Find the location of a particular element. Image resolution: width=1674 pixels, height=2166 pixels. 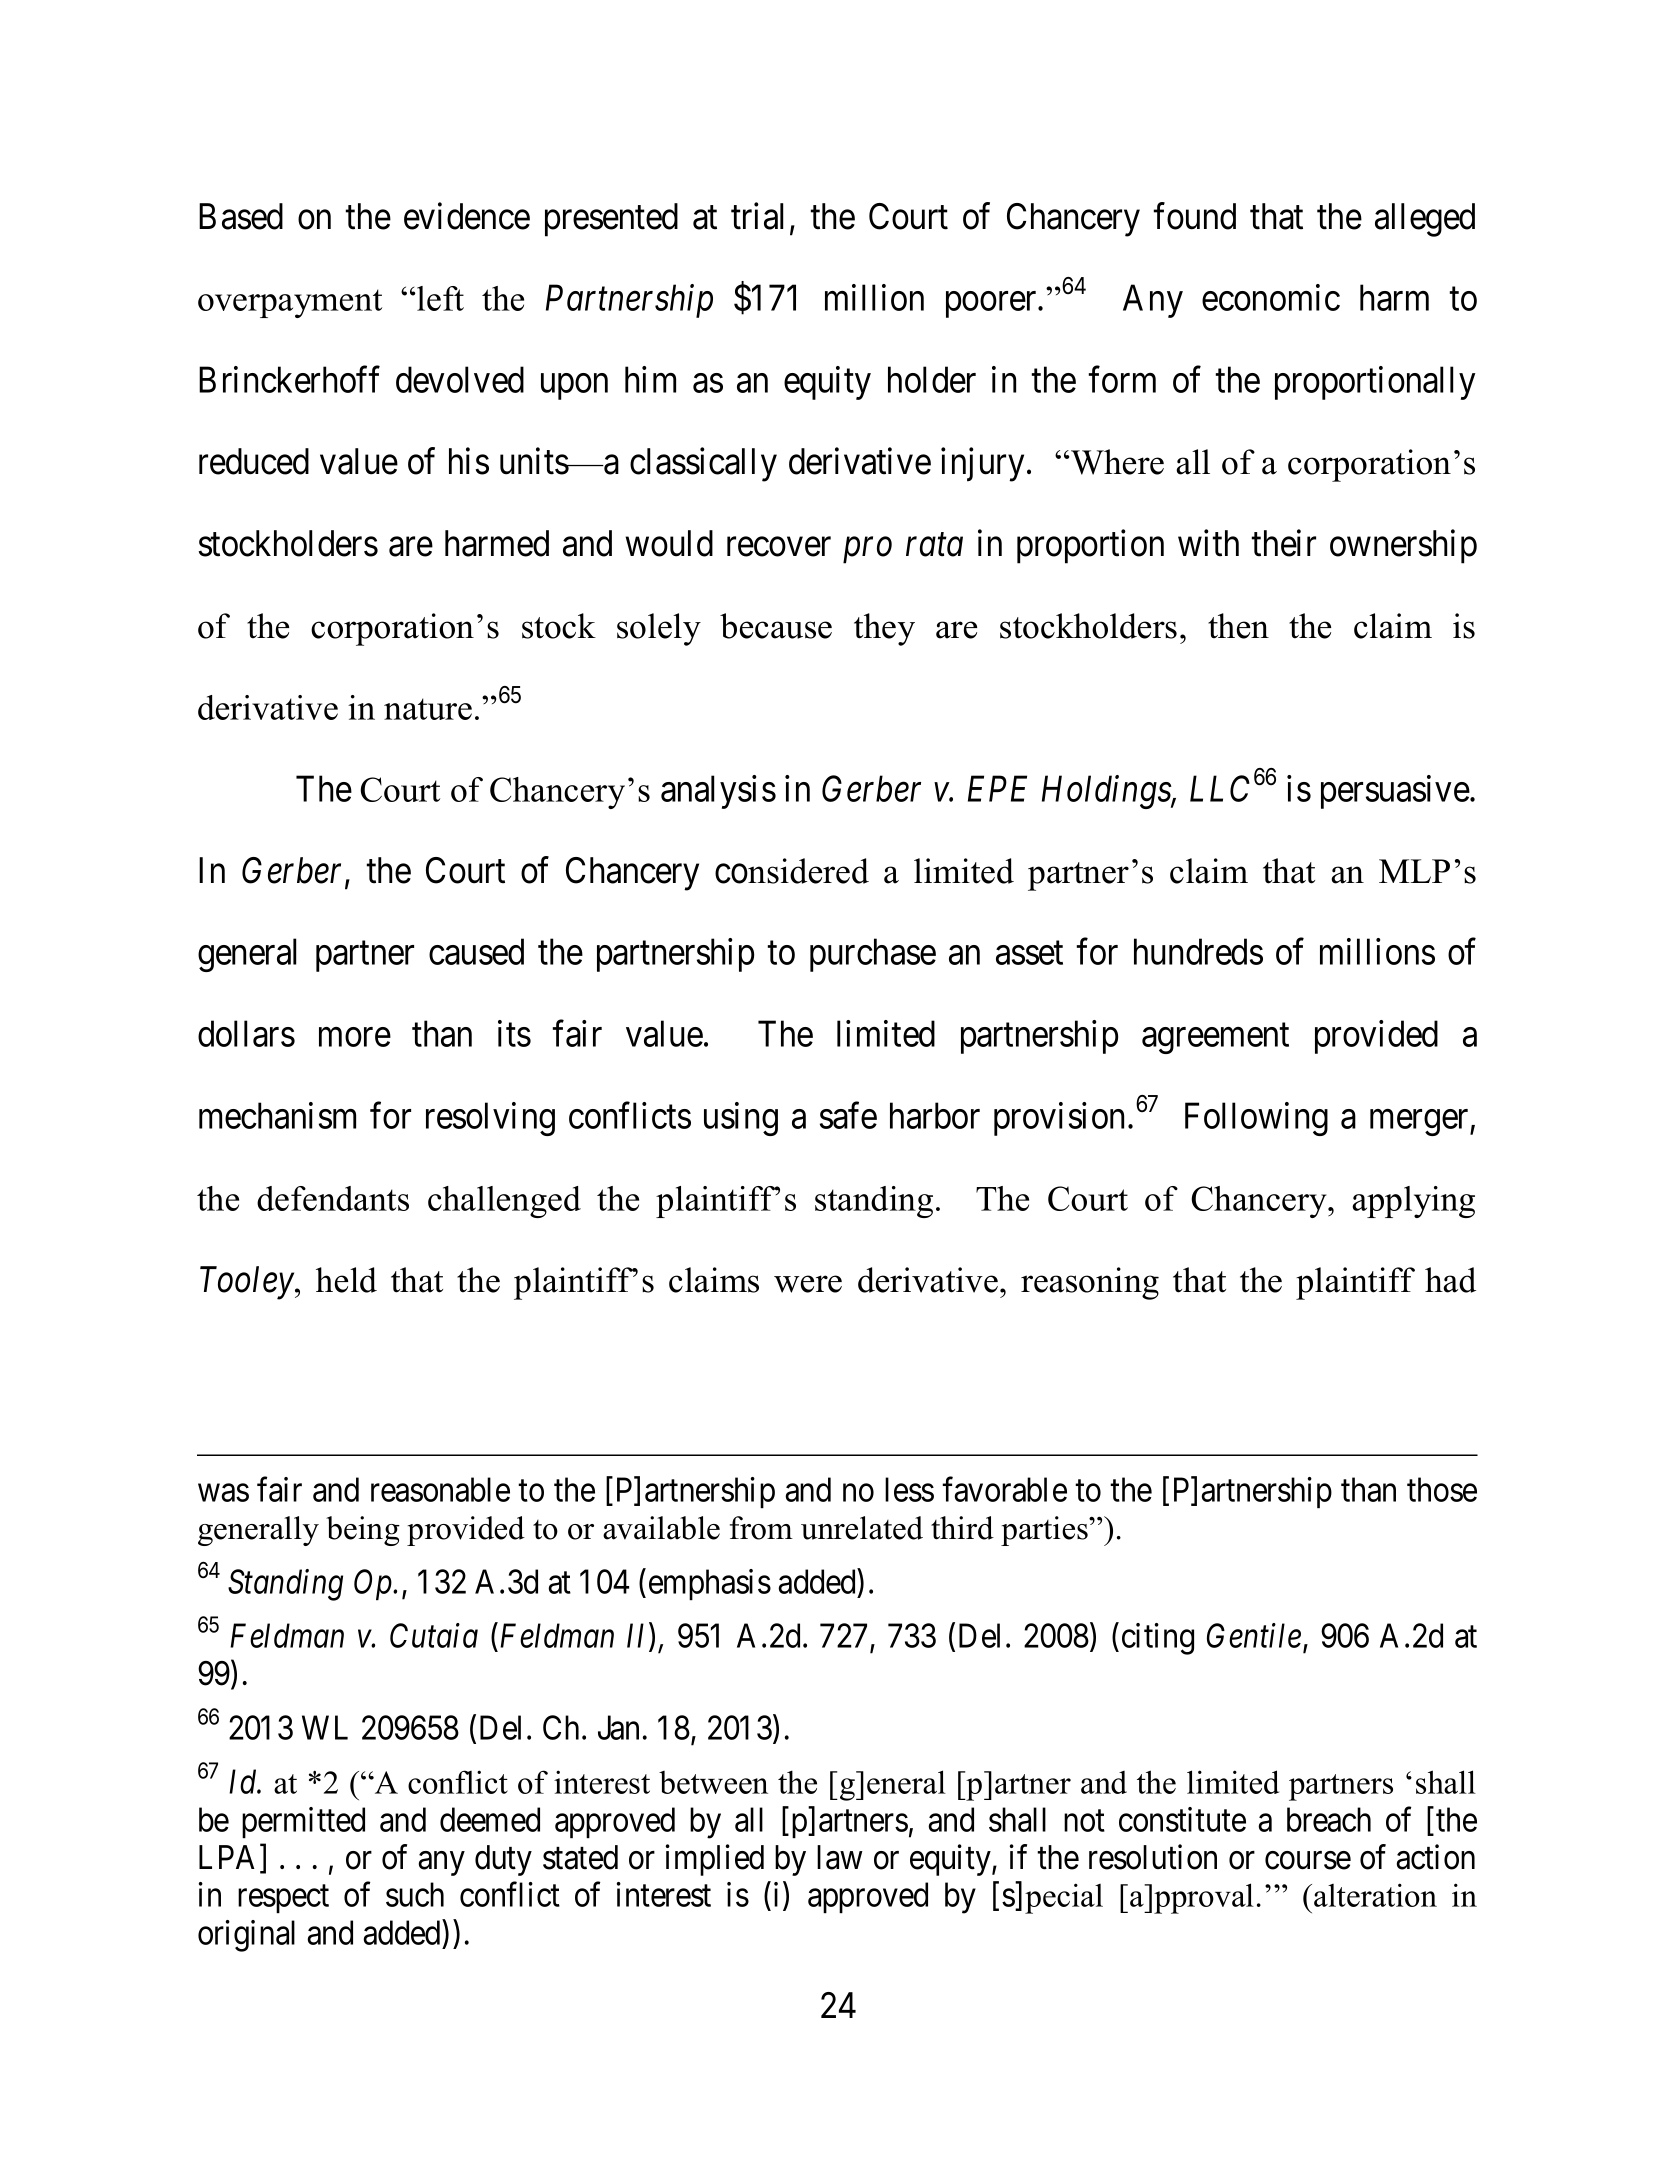

left is located at coordinates (440, 298).
